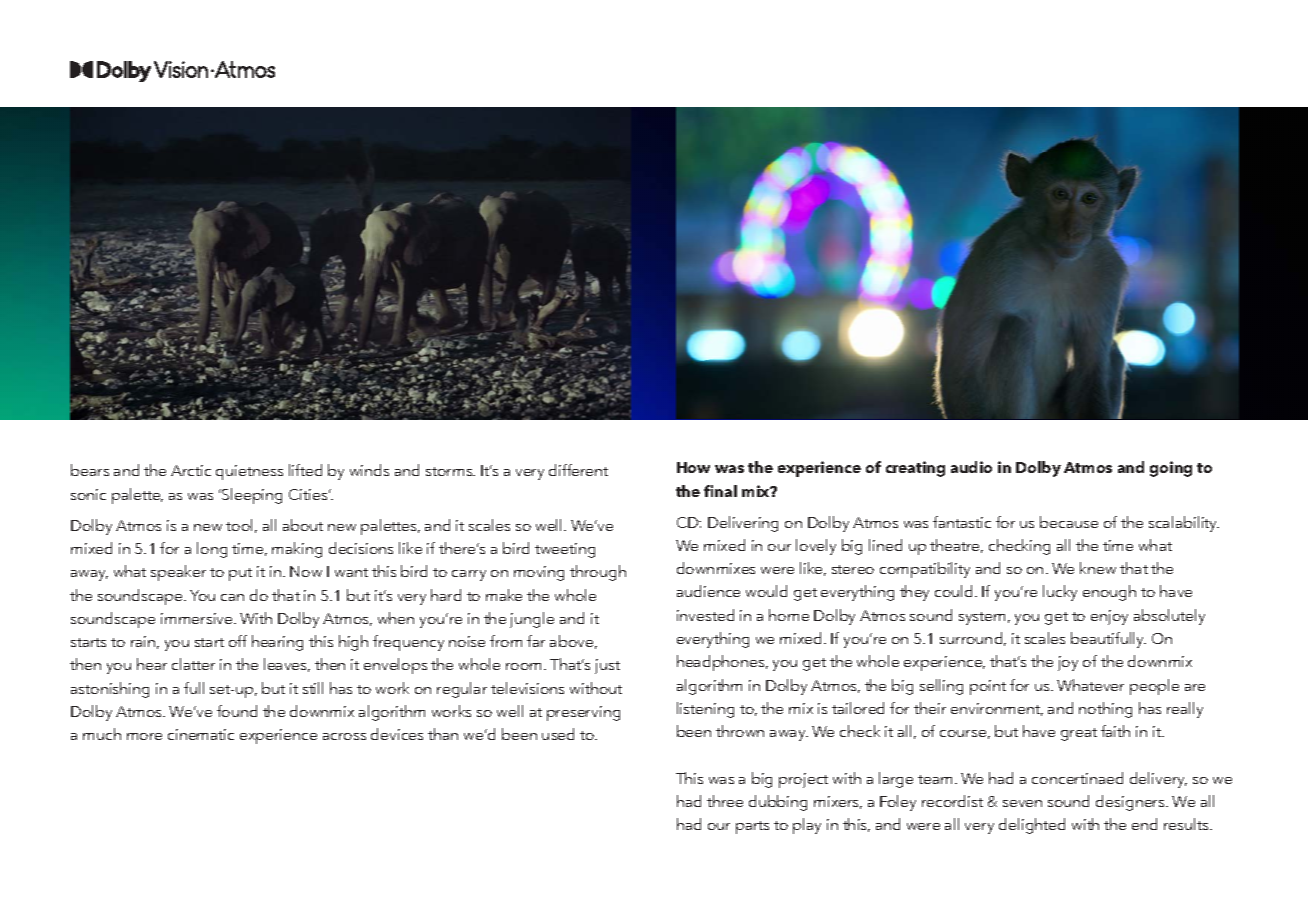 The height and width of the document is (924, 1308). I want to click on quietness, so click(249, 472).
